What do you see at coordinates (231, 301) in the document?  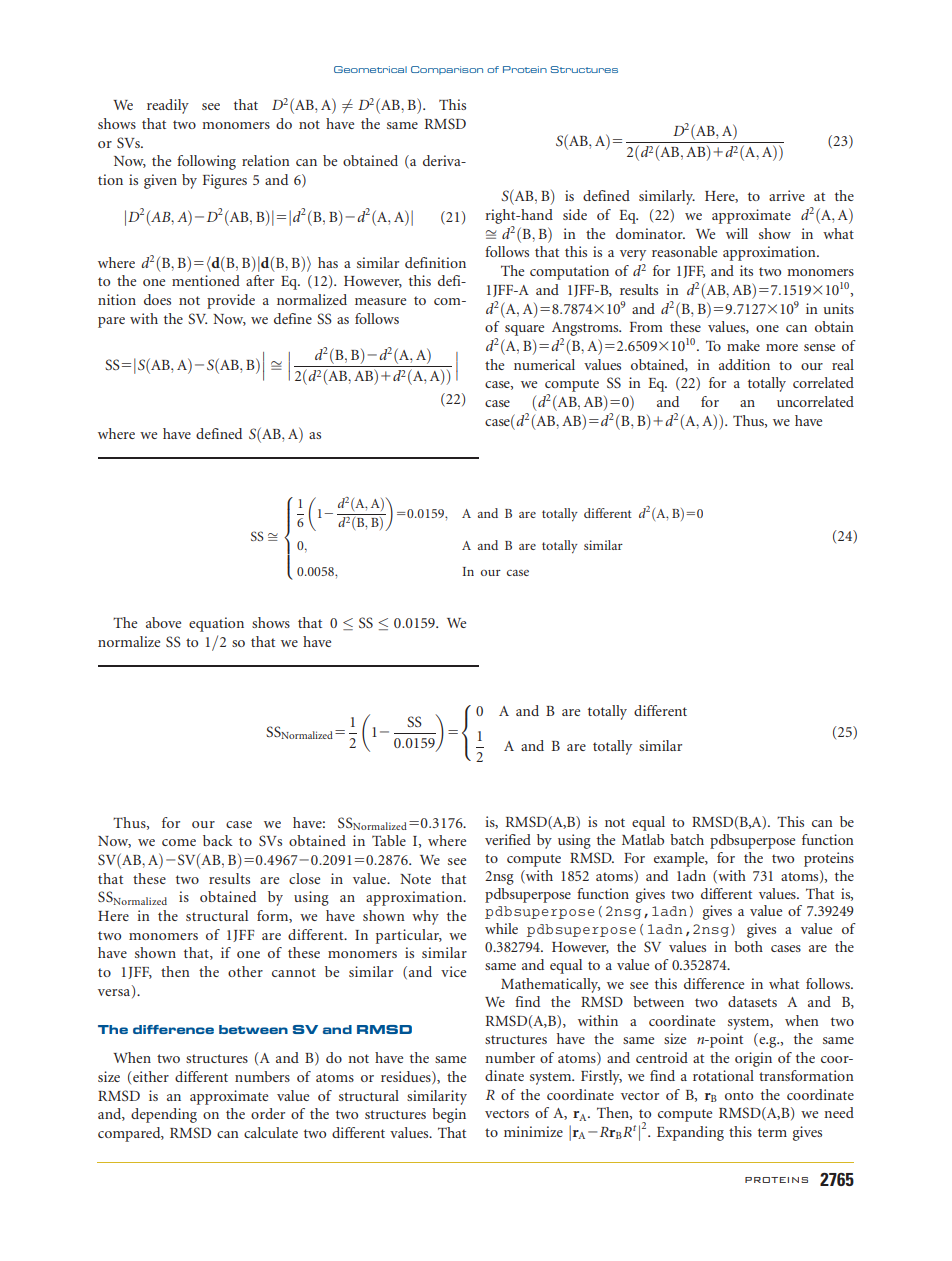 I see `provide` at bounding box center [231, 301].
